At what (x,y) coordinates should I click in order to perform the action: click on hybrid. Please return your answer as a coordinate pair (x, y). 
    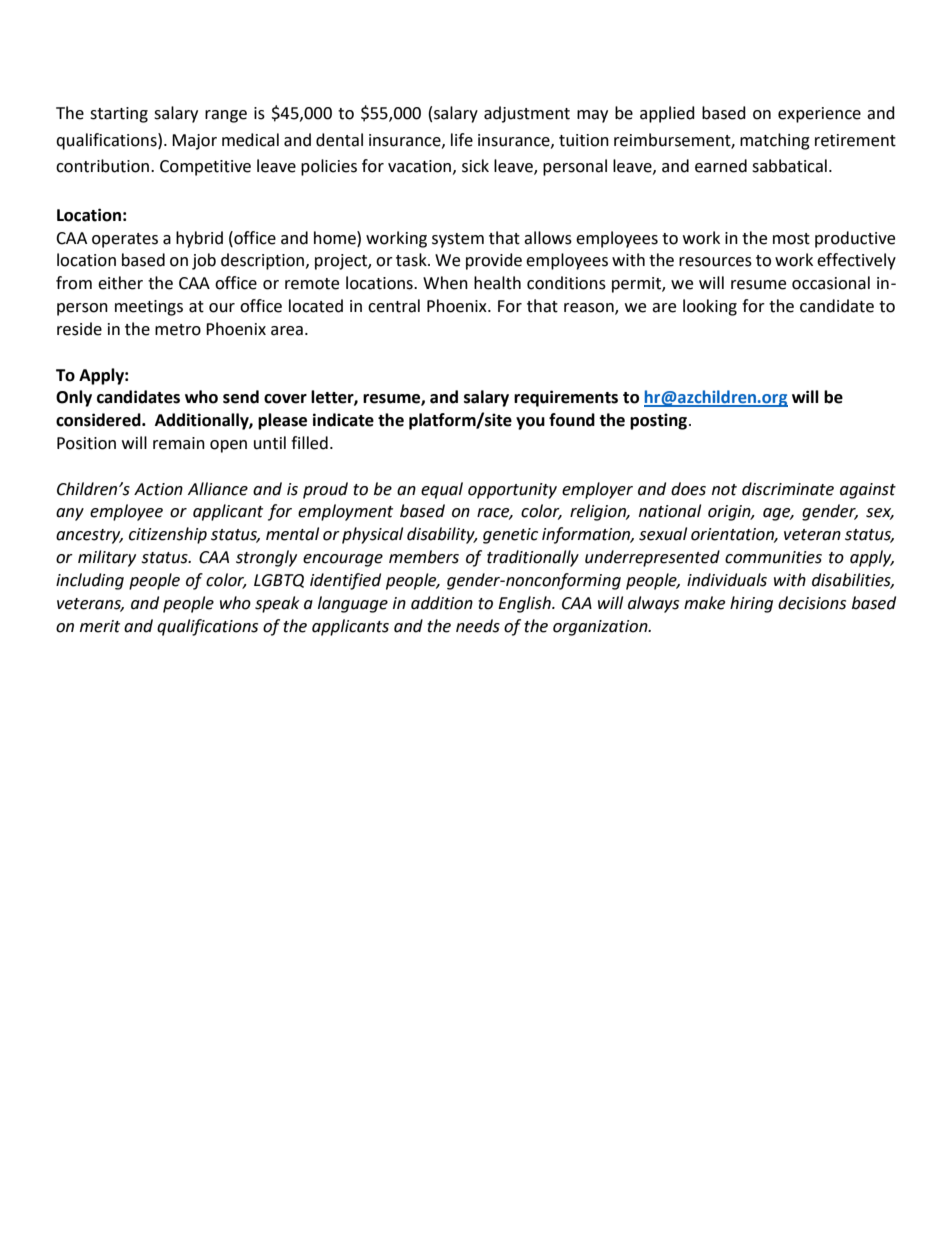
    Looking at the image, I should click on (199, 239).
